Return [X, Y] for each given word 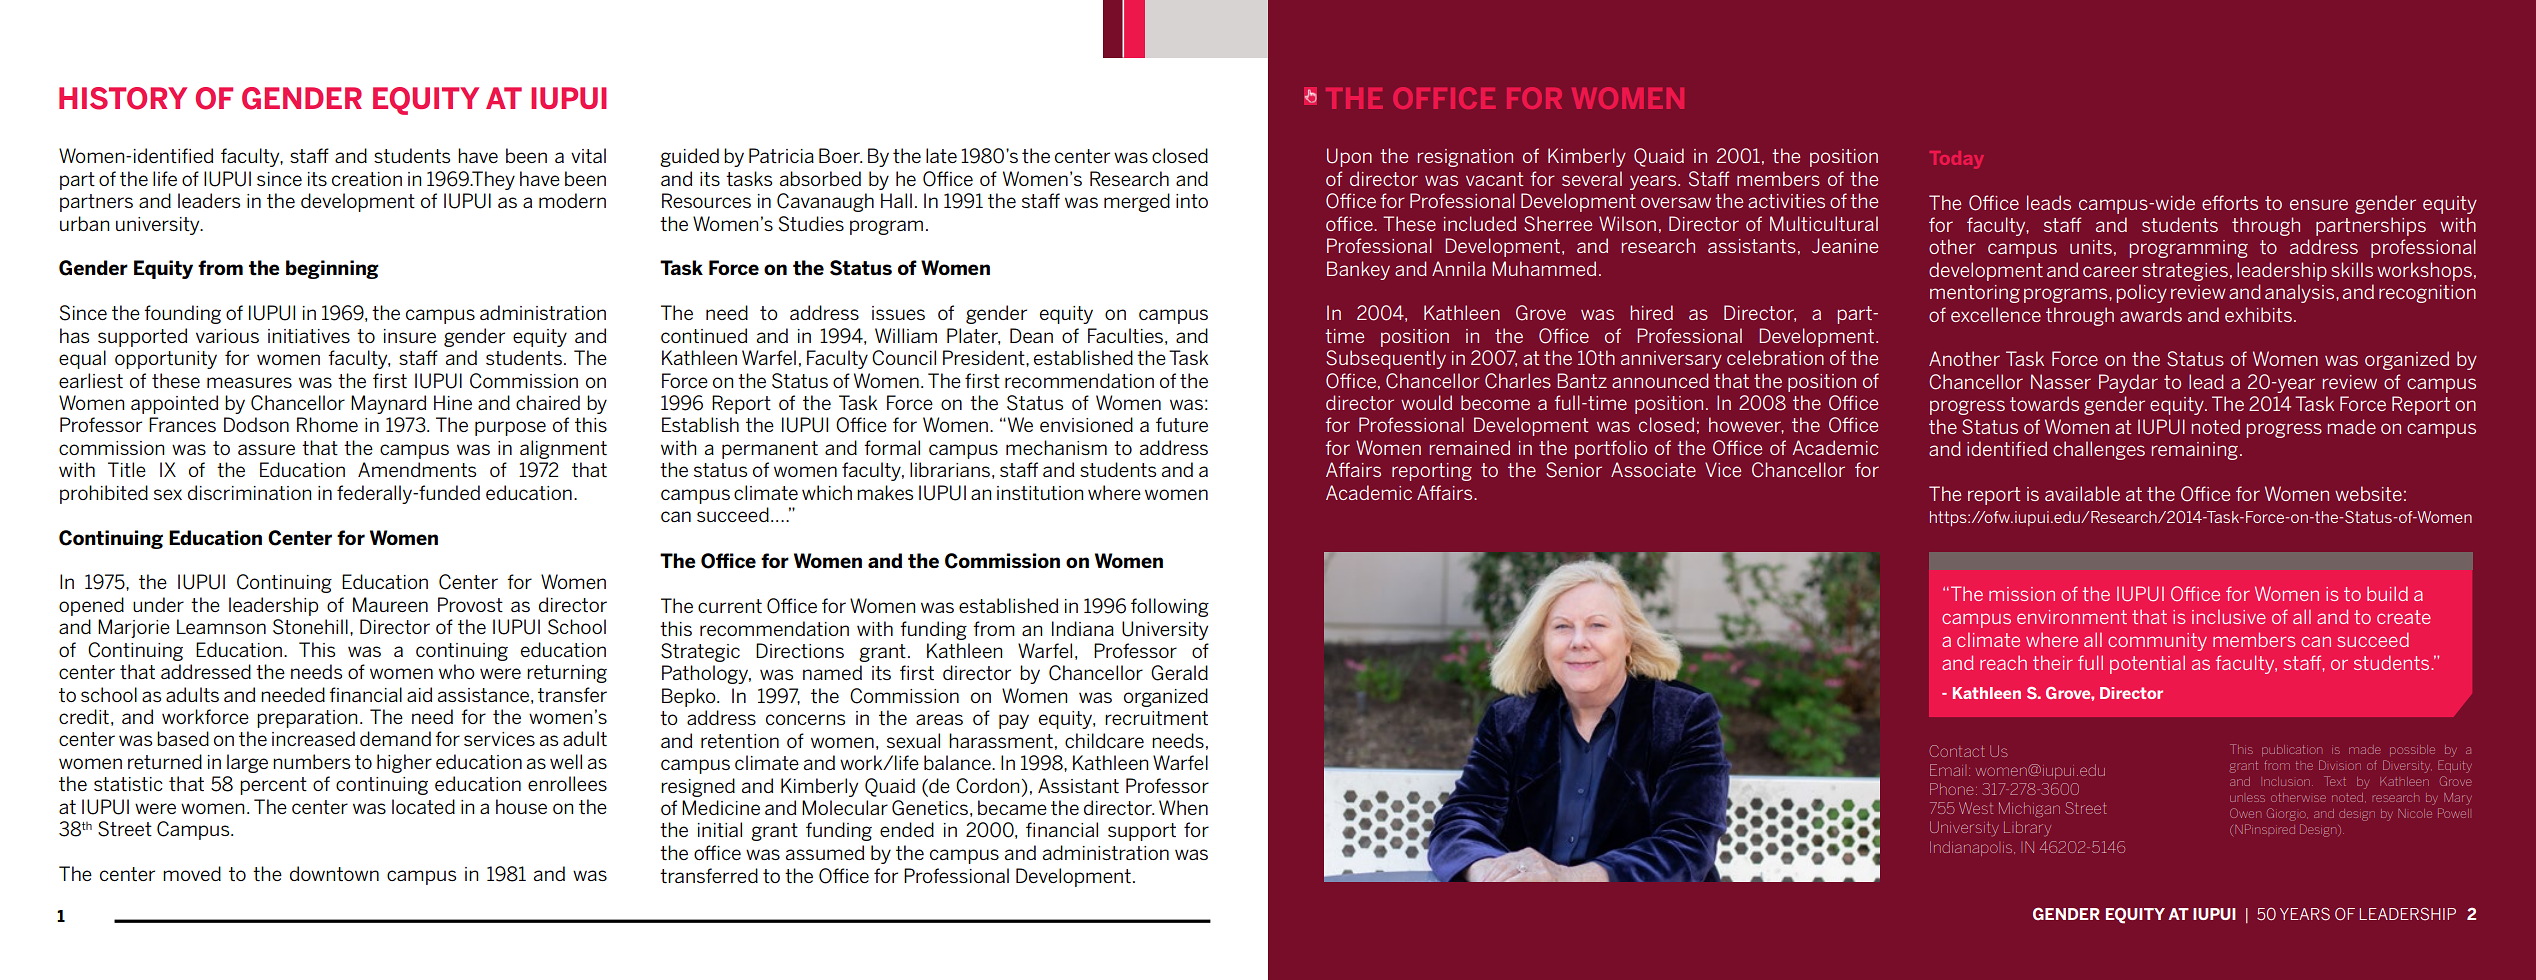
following [1170, 607]
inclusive [2229, 616]
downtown [334, 873]
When [1183, 807]
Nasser [2061, 381]
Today [1956, 159]
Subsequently [1386, 359]
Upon [1349, 157]
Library [2027, 829]
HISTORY [123, 98]
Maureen [390, 604]
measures [249, 382]
